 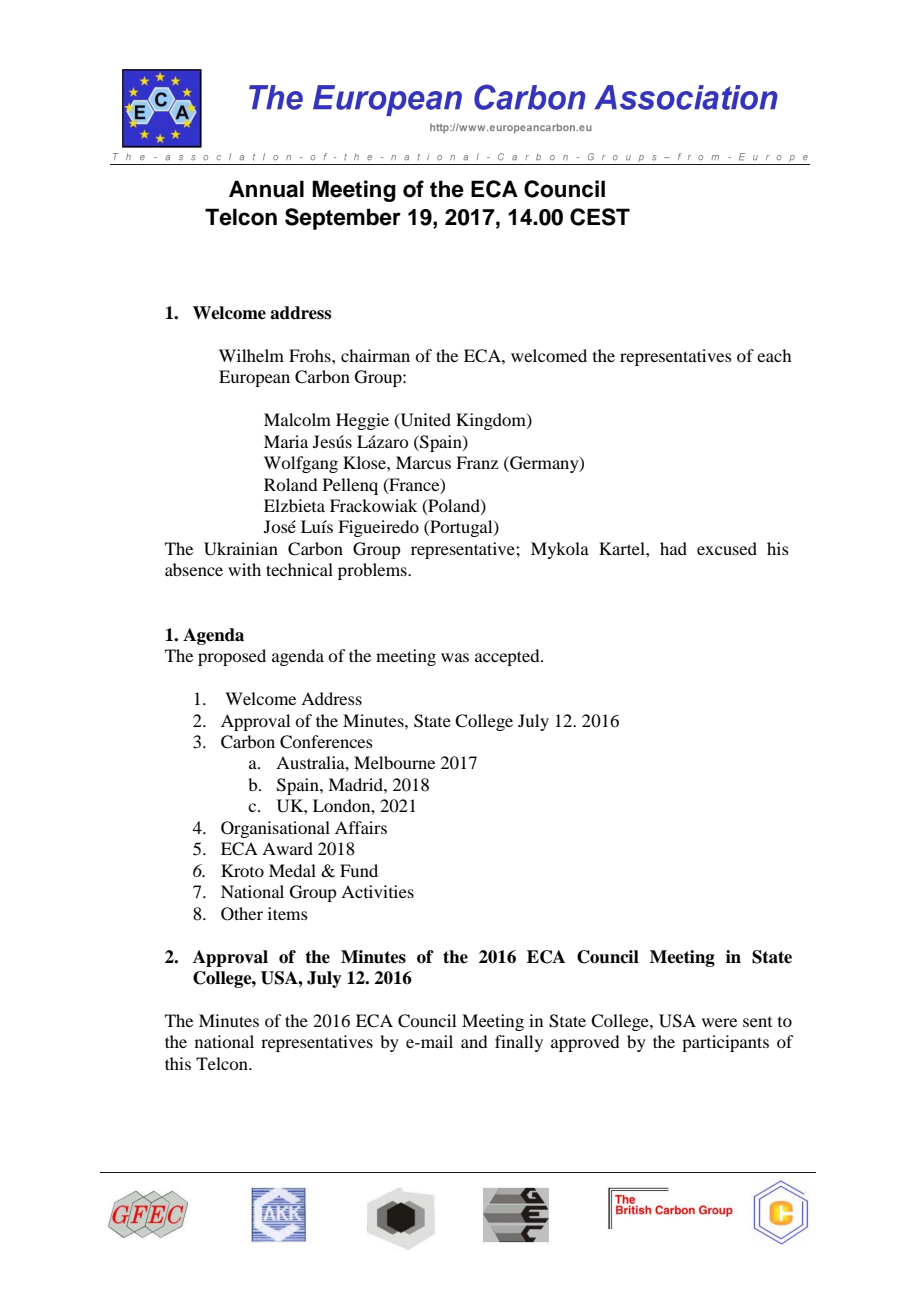 I want to click on accepted, so click(x=508, y=657).
